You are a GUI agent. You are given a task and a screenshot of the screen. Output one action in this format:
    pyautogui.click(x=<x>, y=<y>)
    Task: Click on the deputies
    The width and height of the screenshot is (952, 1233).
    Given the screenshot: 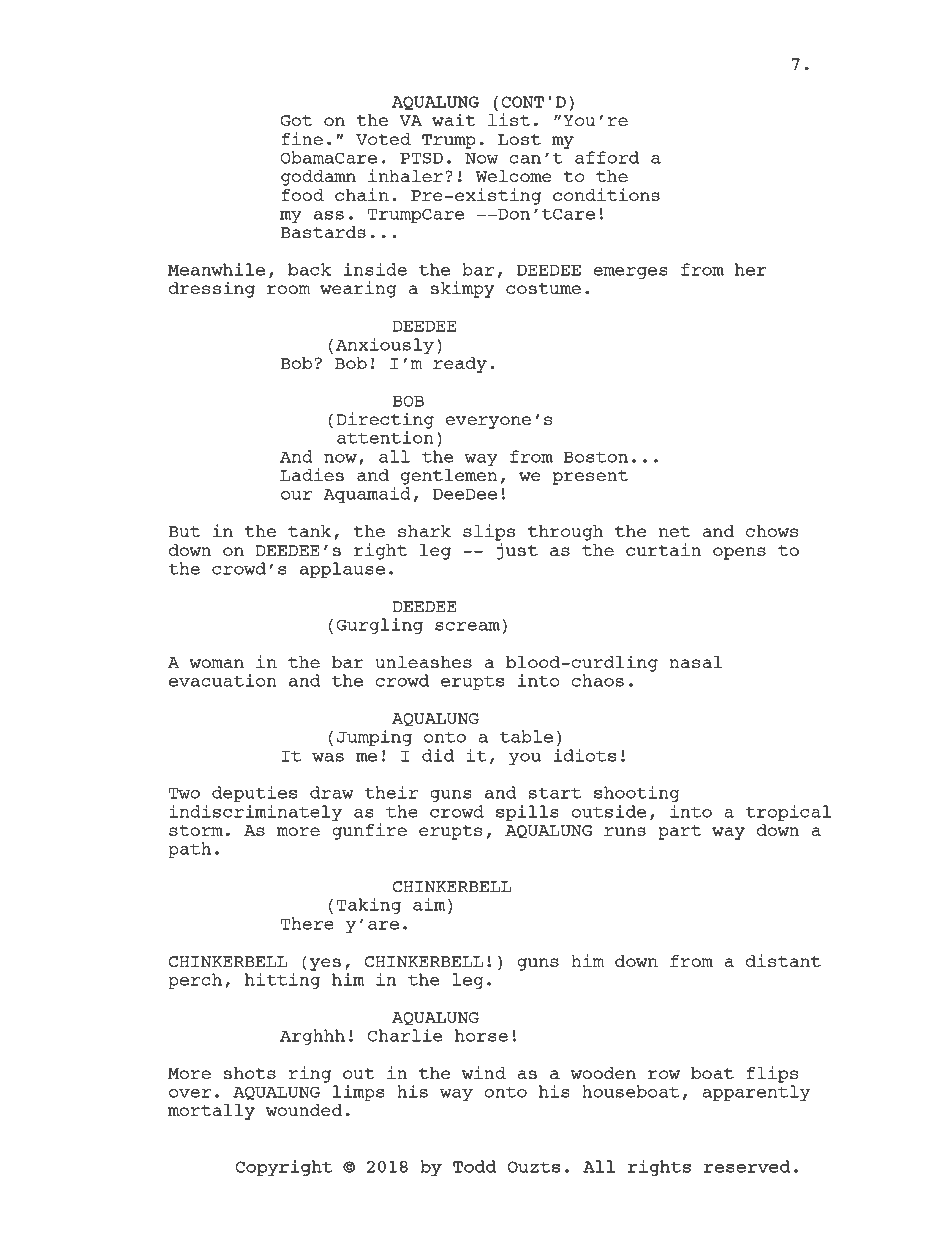 What is the action you would take?
    pyautogui.click(x=254, y=794)
